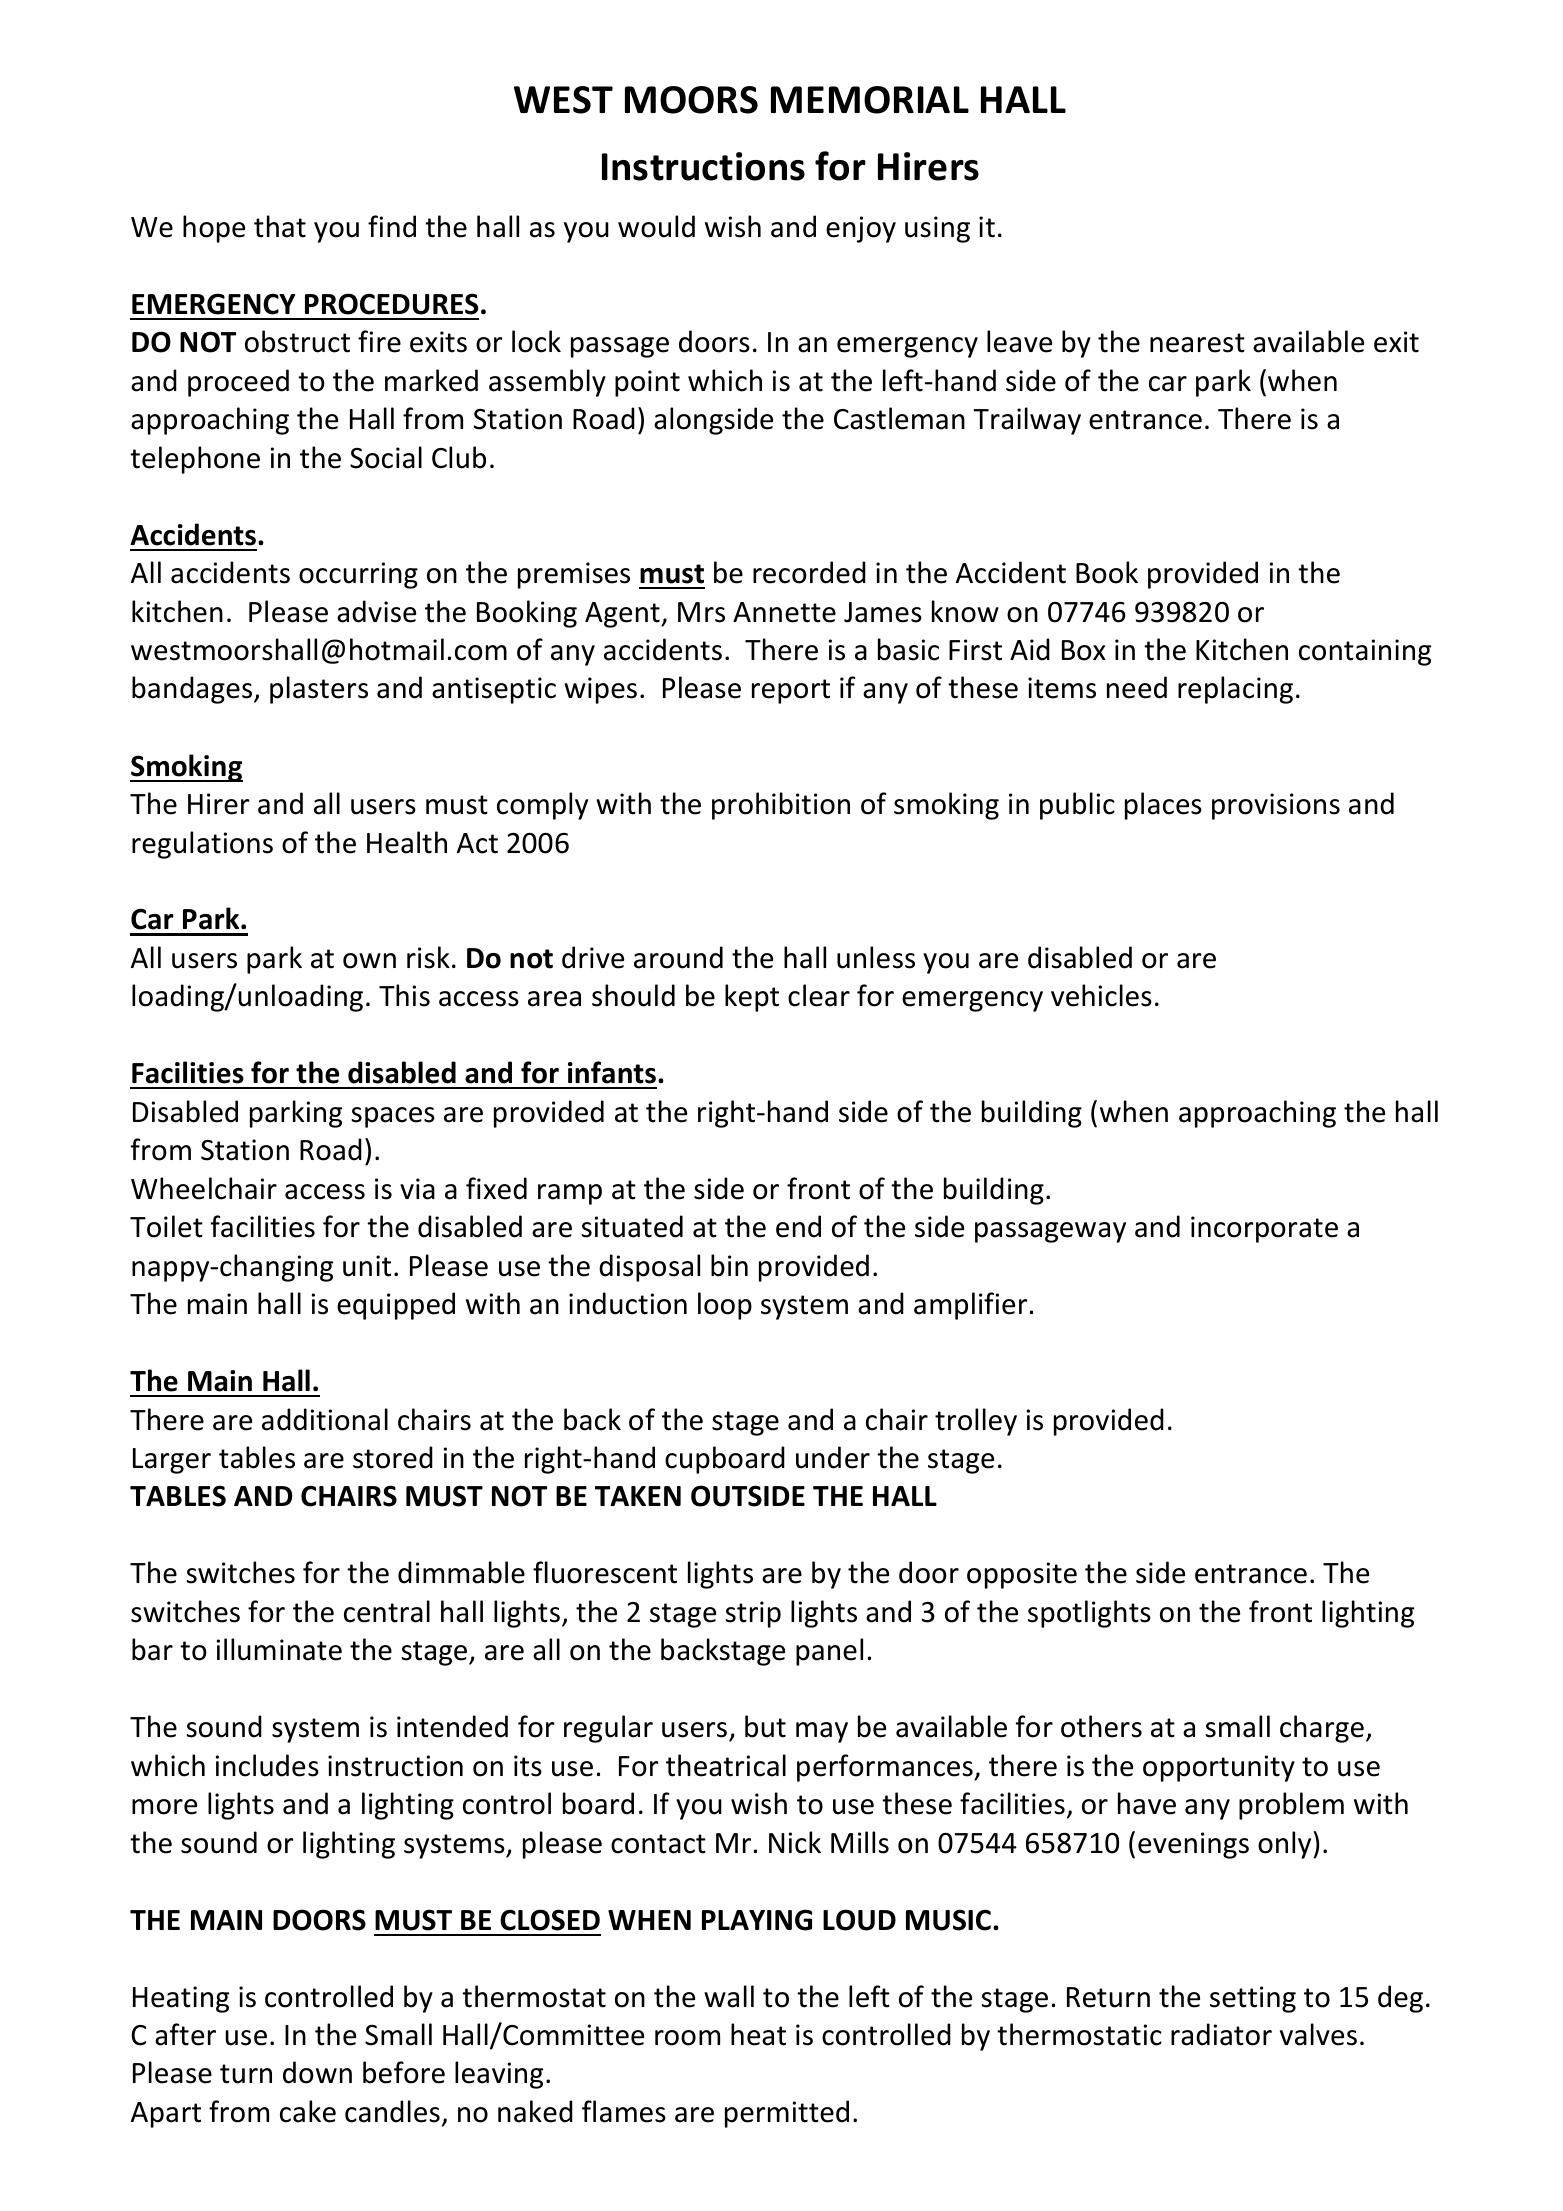  Describe the element at coordinates (317, 2072) in the screenshot. I see `down` at that location.
